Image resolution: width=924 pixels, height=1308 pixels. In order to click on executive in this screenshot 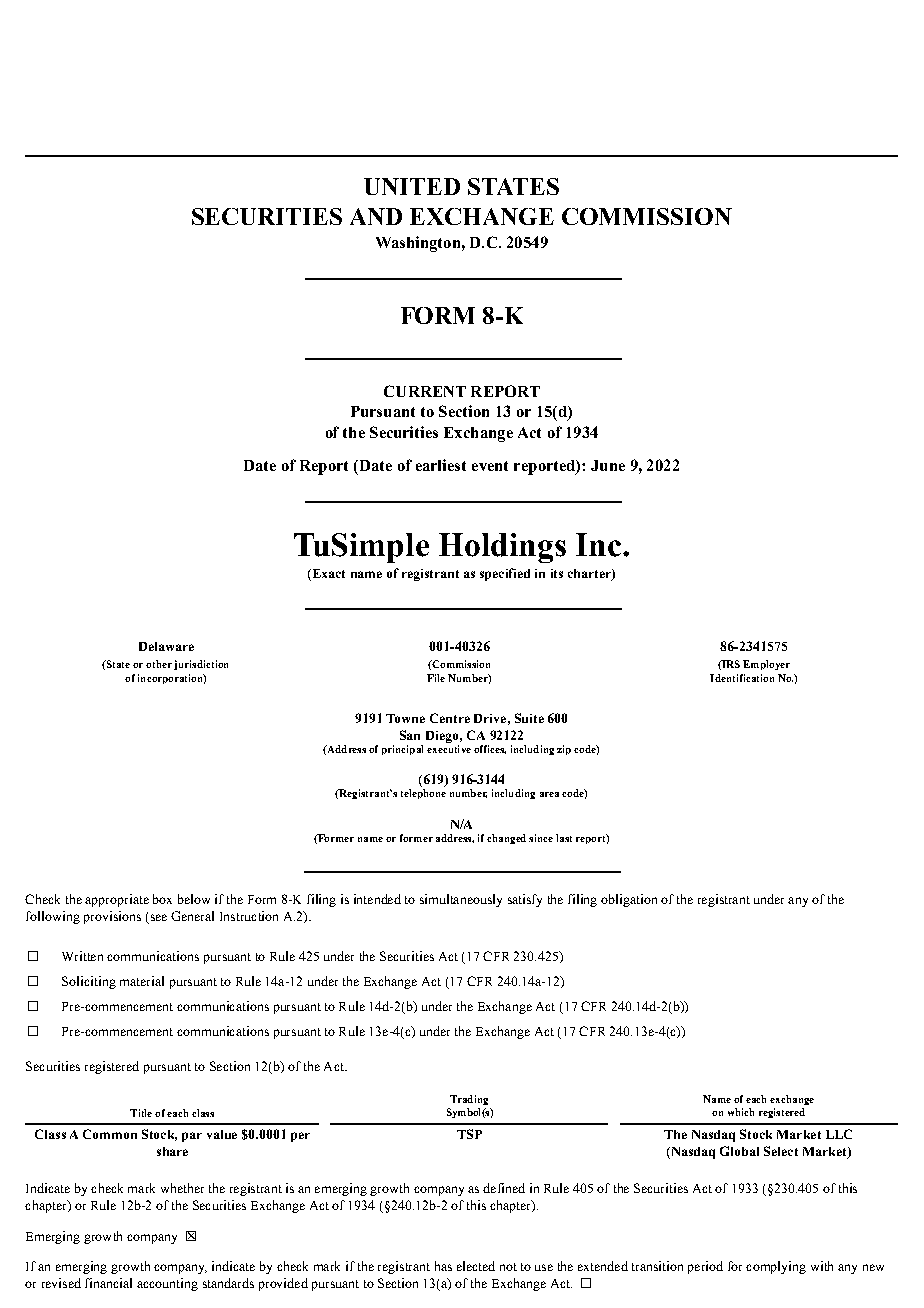, I will do `click(449, 749)`.
